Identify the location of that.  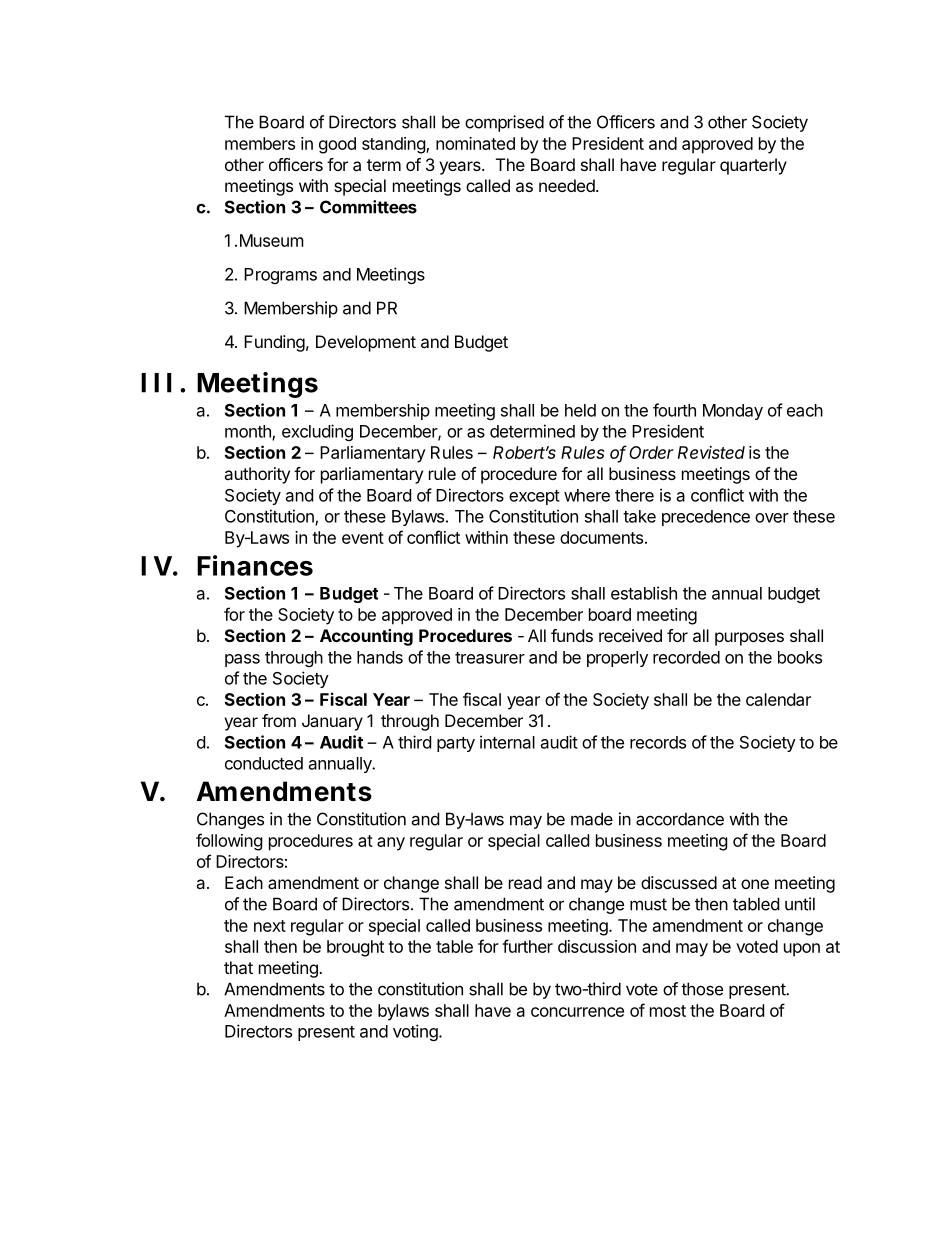
(238, 967).
